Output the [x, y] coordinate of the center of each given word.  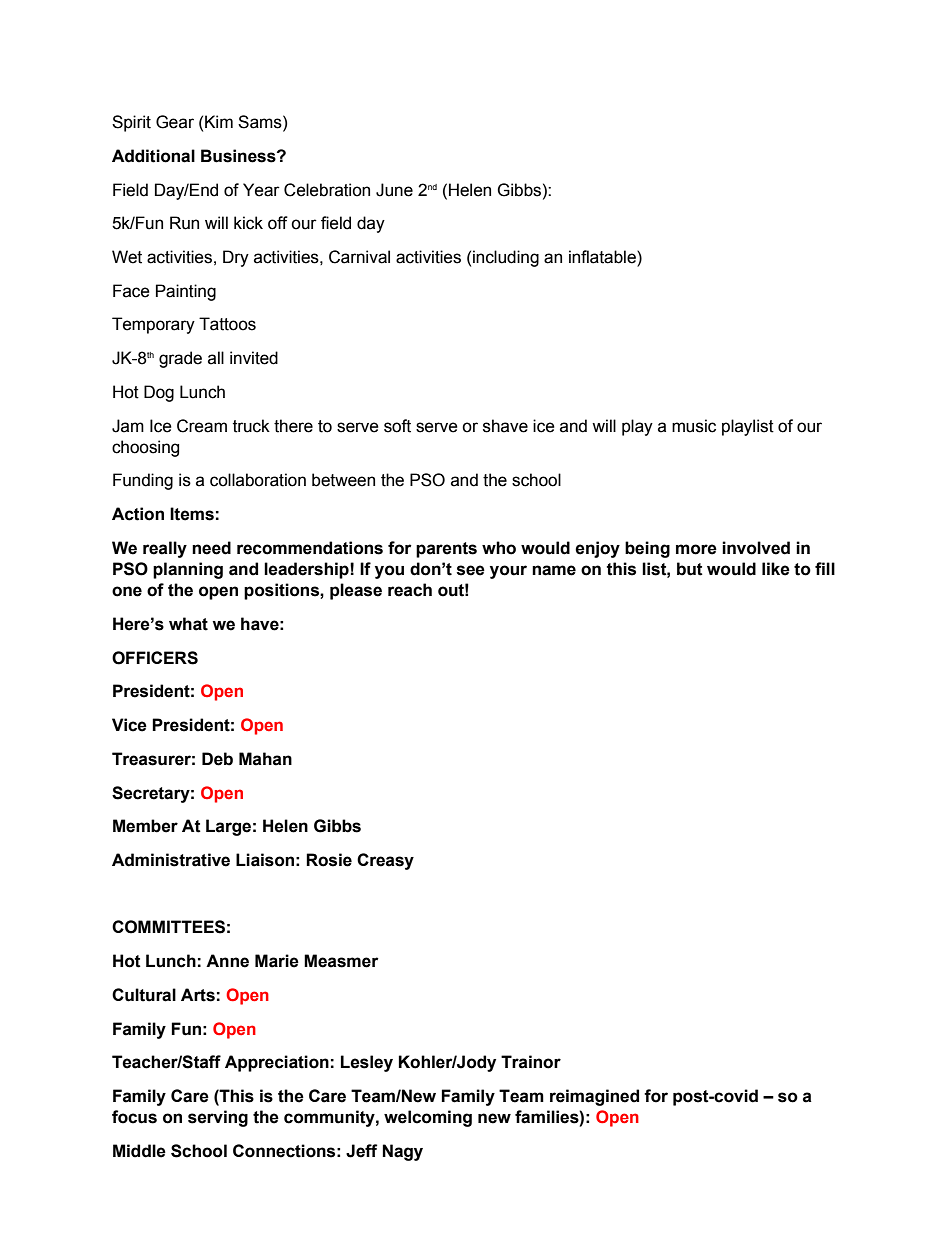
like [776, 569]
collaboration [258, 480]
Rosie [329, 860]
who [499, 548]
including [506, 258]
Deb [217, 759]
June [394, 190]
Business [239, 156]
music [694, 426]
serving [218, 1118]
